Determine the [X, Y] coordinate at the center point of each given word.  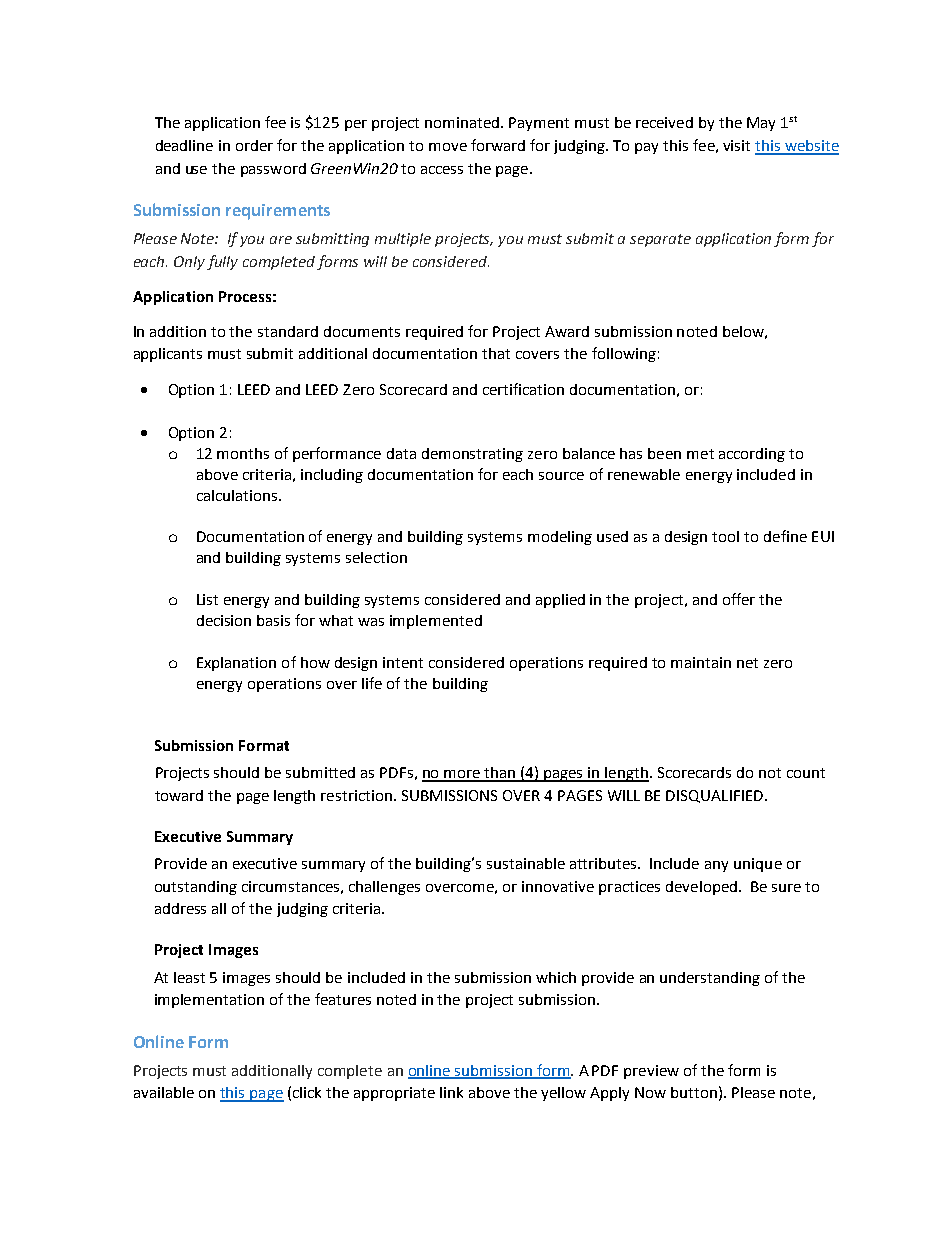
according [752, 455]
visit [736, 145]
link [451, 1092]
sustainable [526, 863]
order [254, 145]
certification [523, 389]
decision [224, 620]
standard [288, 331]
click [307, 1092]
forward [498, 145]
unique [758, 865]
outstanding [196, 888]
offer [739, 599]
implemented [436, 622]
